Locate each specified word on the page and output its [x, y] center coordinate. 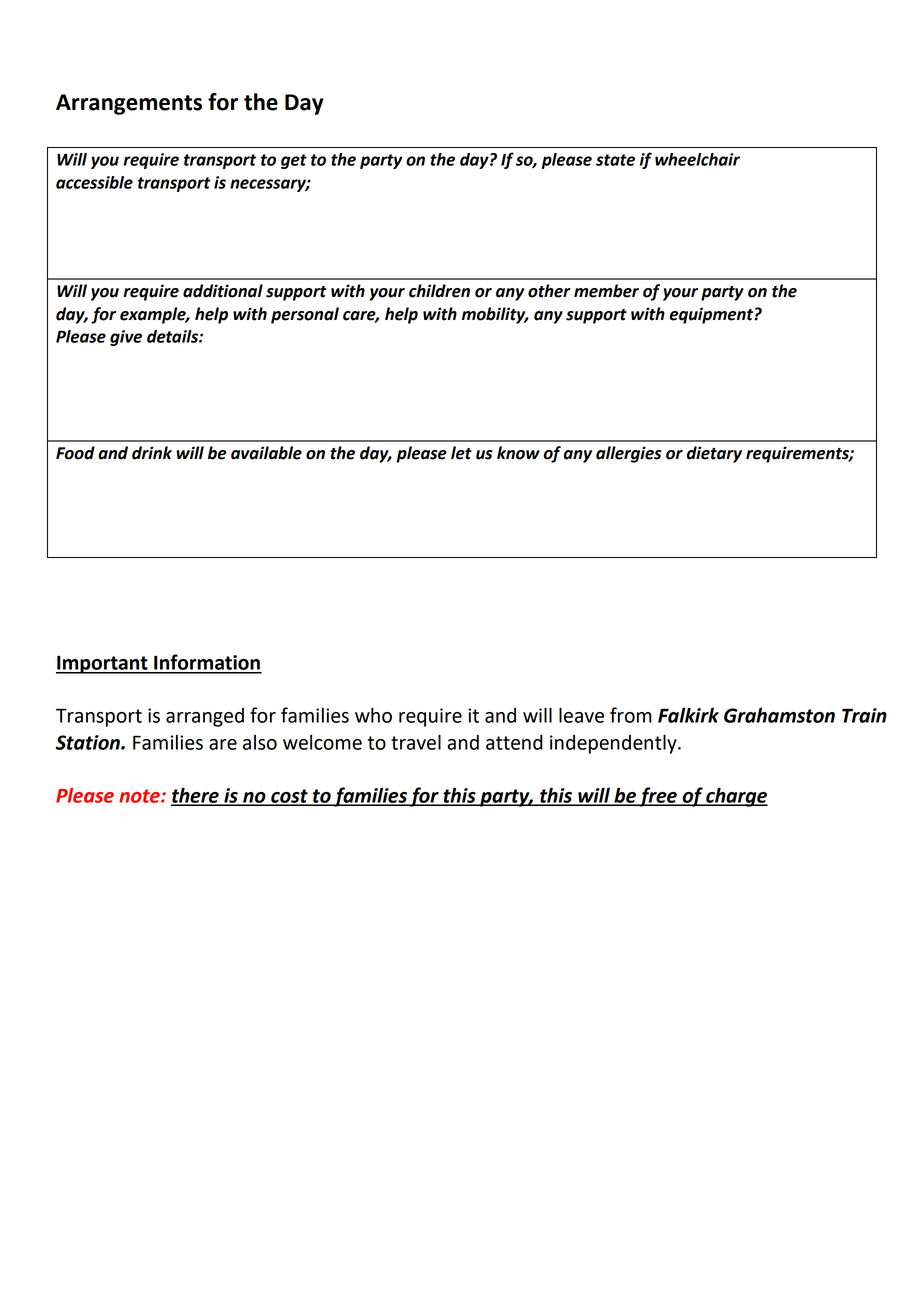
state [615, 160]
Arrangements [129, 104]
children [439, 291]
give [126, 338]
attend [514, 742]
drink [152, 453]
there [196, 796]
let [461, 453]
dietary [714, 454]
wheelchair [697, 159]
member [606, 291]
